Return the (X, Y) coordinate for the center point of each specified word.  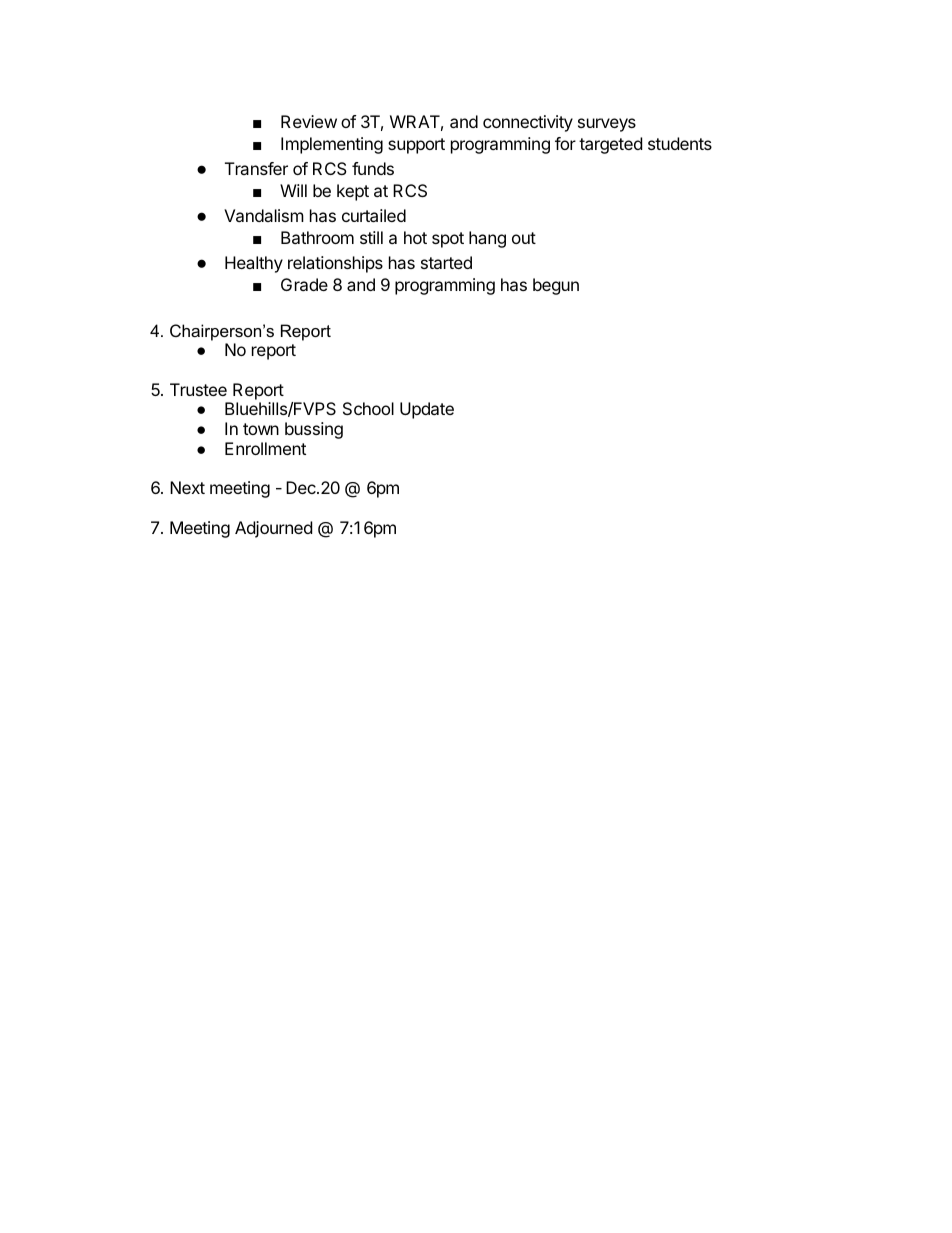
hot (415, 237)
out (524, 238)
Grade (304, 284)
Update (427, 410)
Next (187, 487)
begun (556, 286)
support (416, 146)
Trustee (198, 389)
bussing (314, 430)
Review (309, 121)
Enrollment (265, 448)
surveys (607, 125)
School (368, 408)
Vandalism (264, 215)
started (446, 262)
